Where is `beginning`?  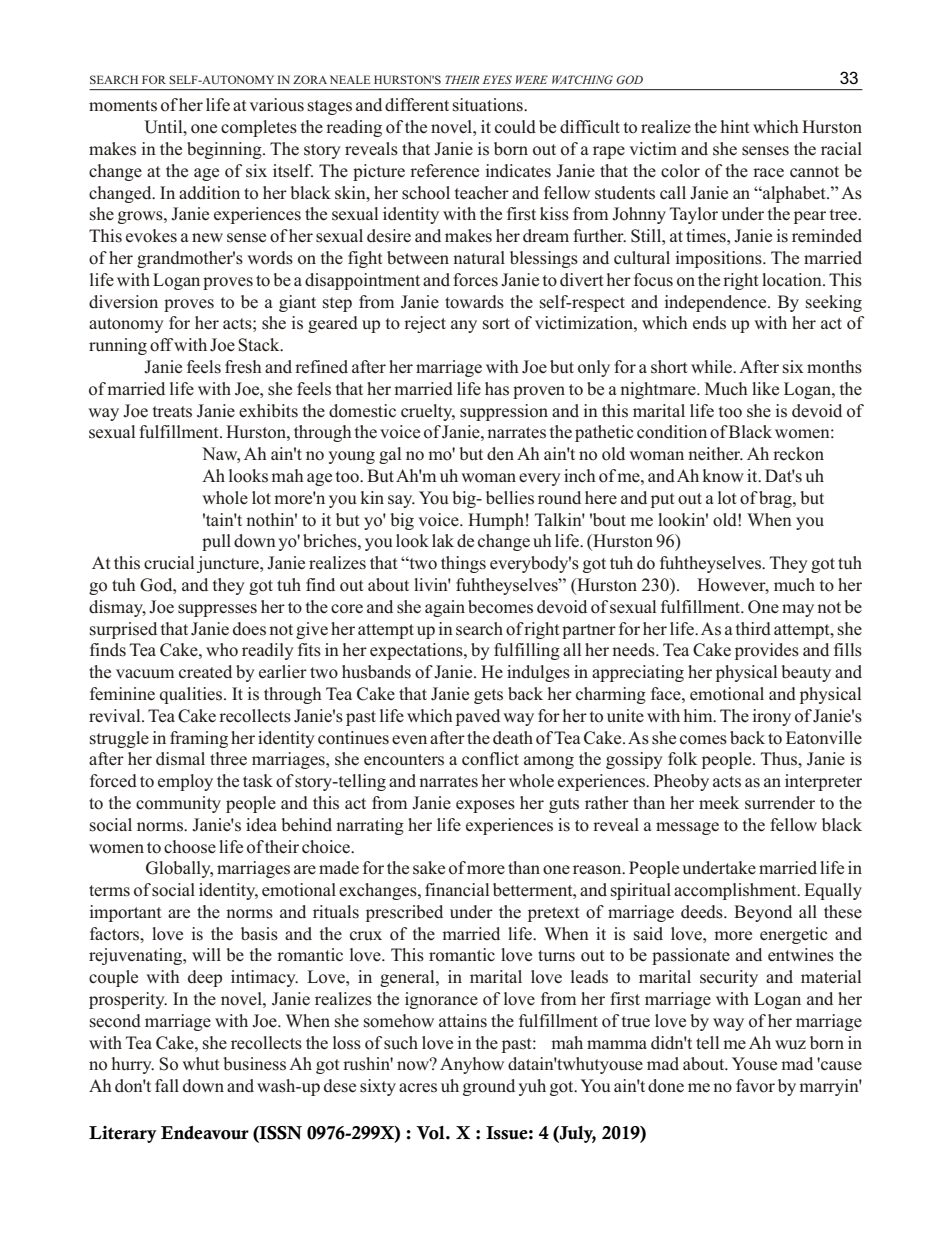
beginning is located at coordinates (225, 150).
